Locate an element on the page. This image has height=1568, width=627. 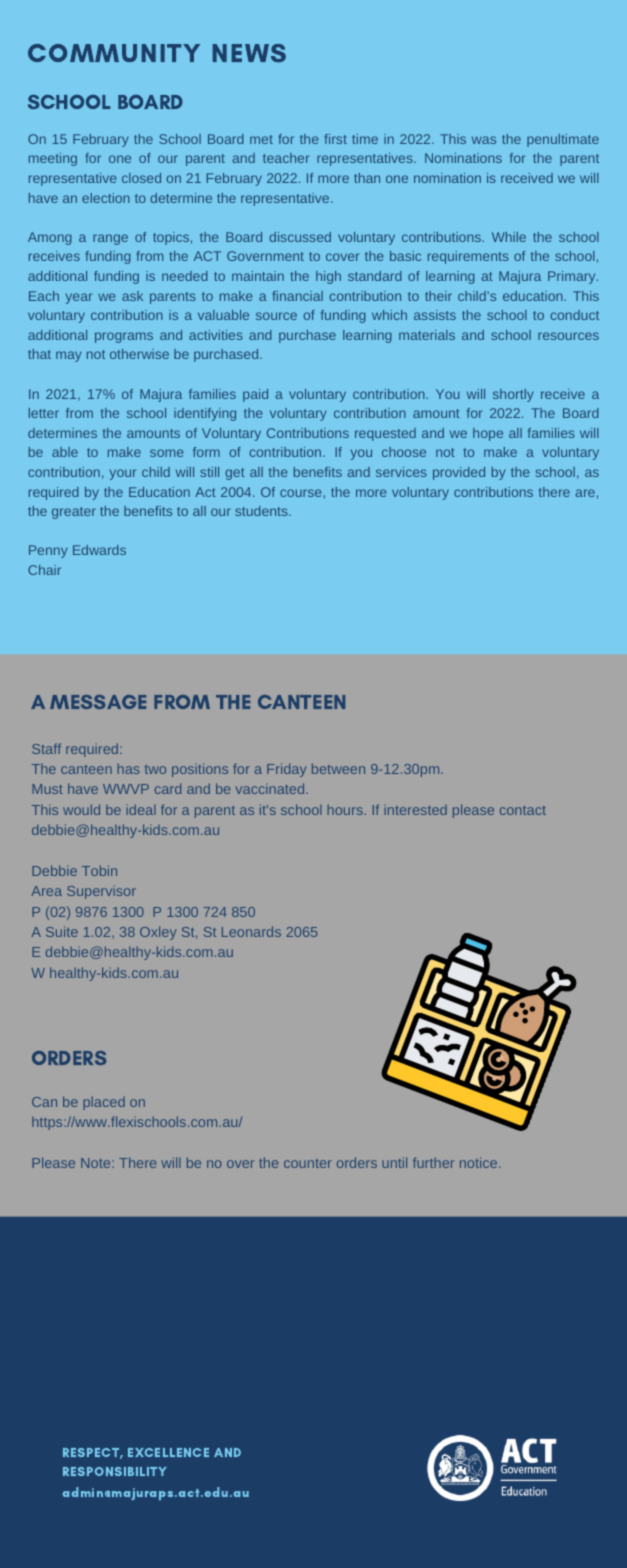
counter is located at coordinates (308, 1163).
